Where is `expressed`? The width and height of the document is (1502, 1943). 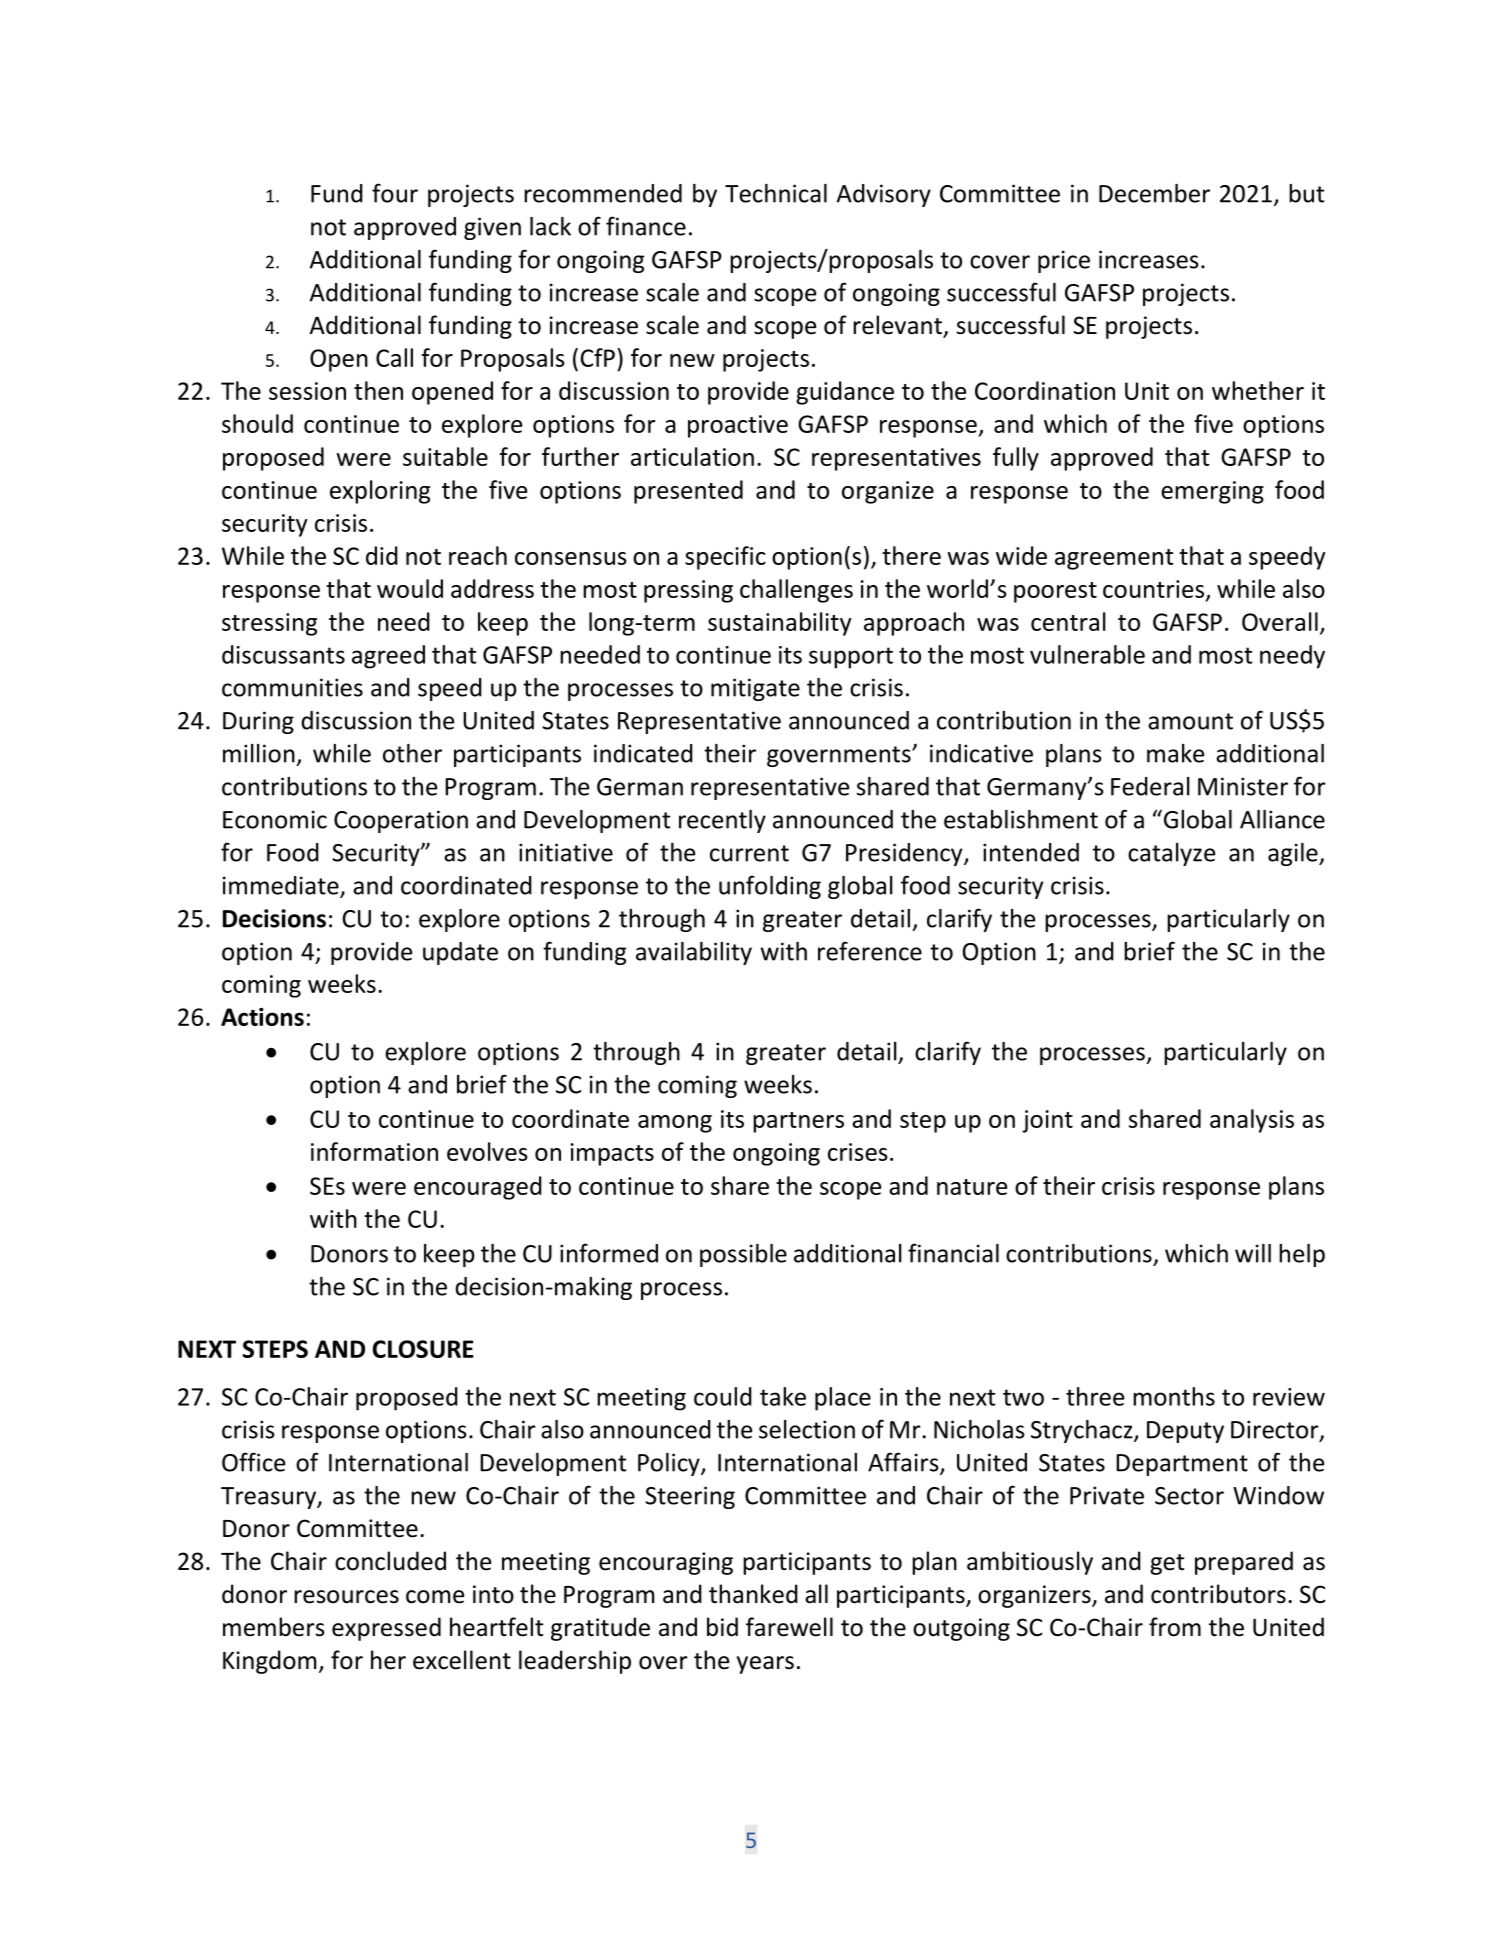
expressed is located at coordinates (386, 1629).
